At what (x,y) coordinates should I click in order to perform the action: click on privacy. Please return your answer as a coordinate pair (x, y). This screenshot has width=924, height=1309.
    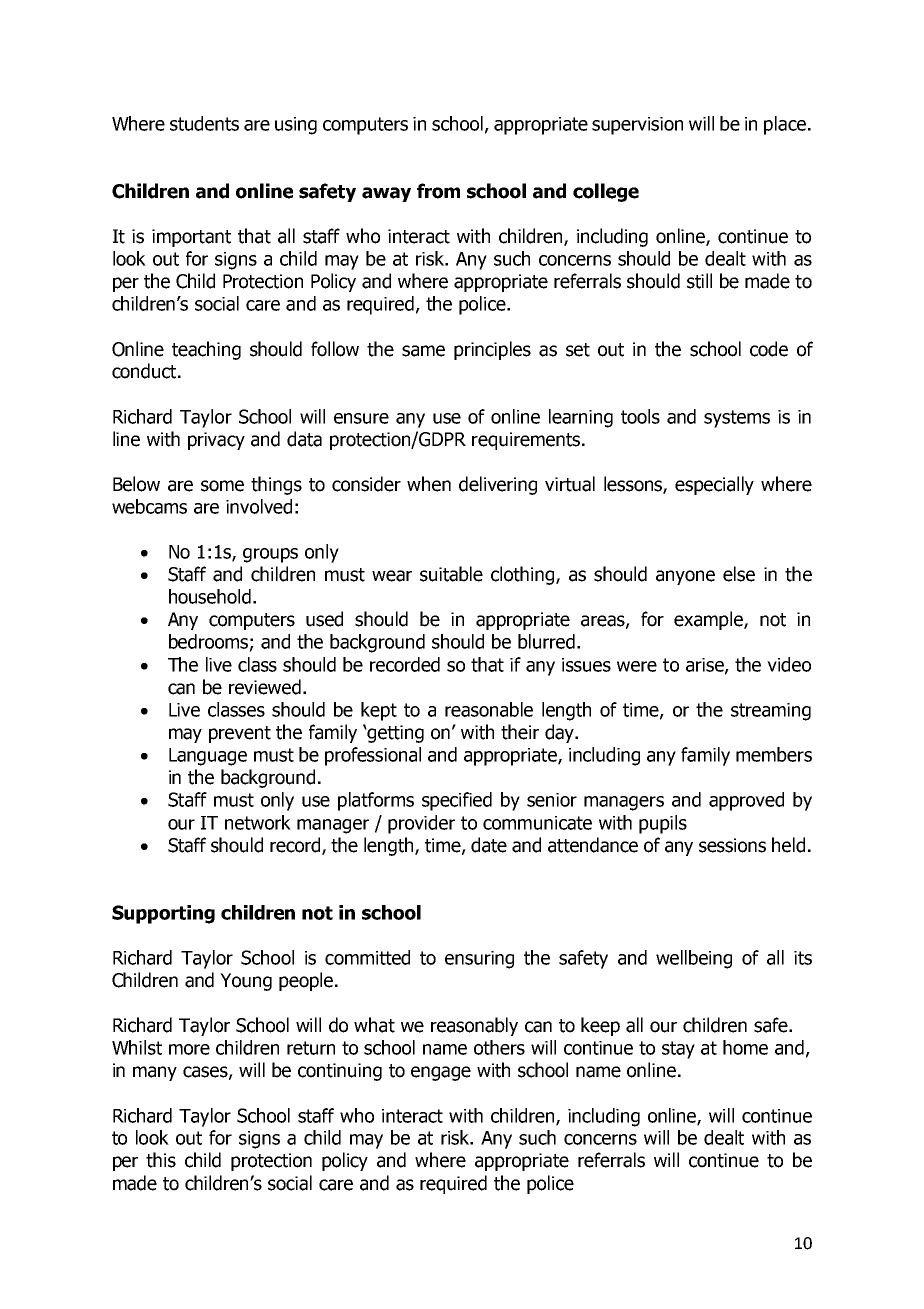
    Looking at the image, I should click on (216, 441).
